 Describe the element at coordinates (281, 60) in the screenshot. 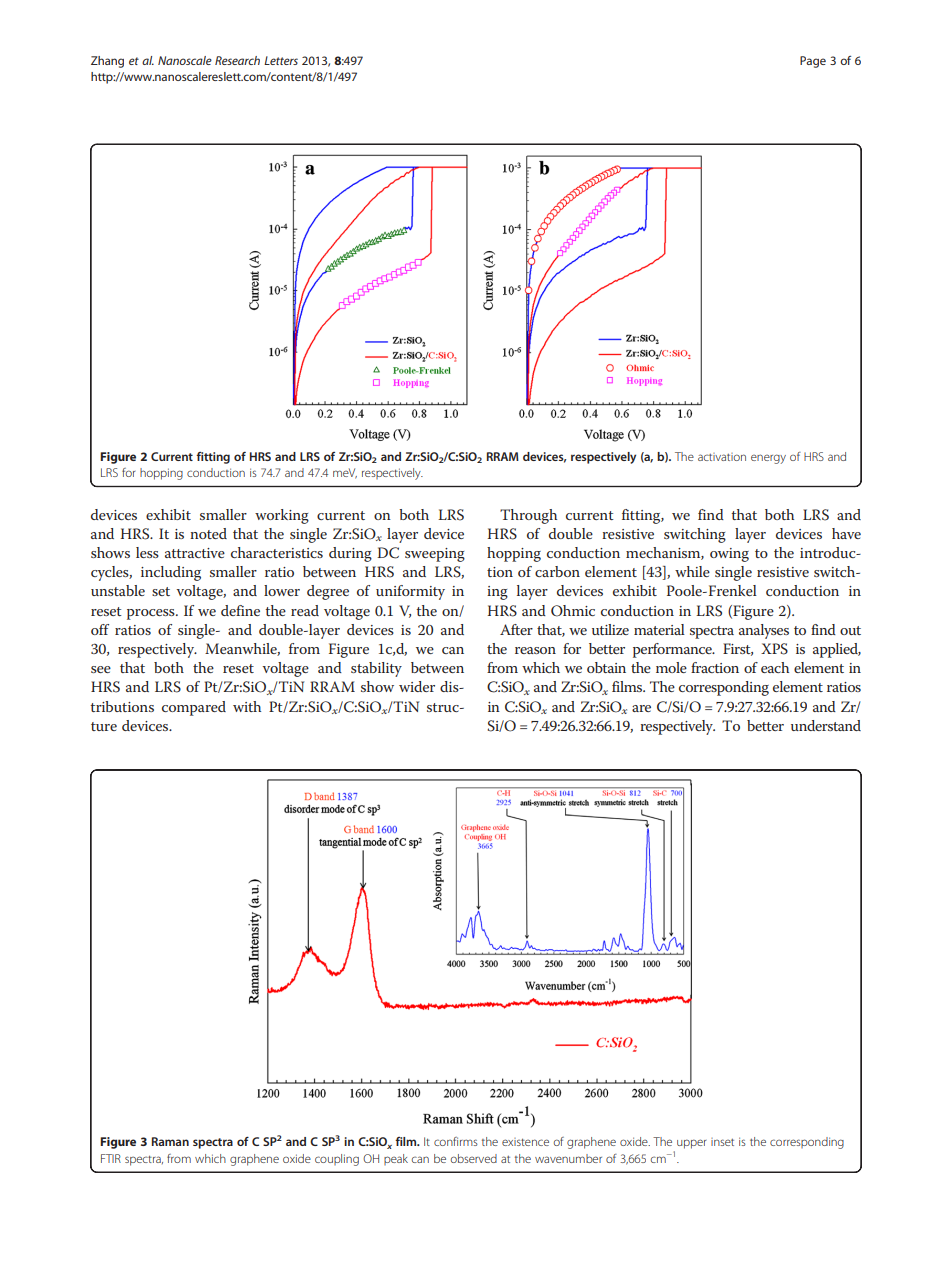

I see `Letters` at that location.
